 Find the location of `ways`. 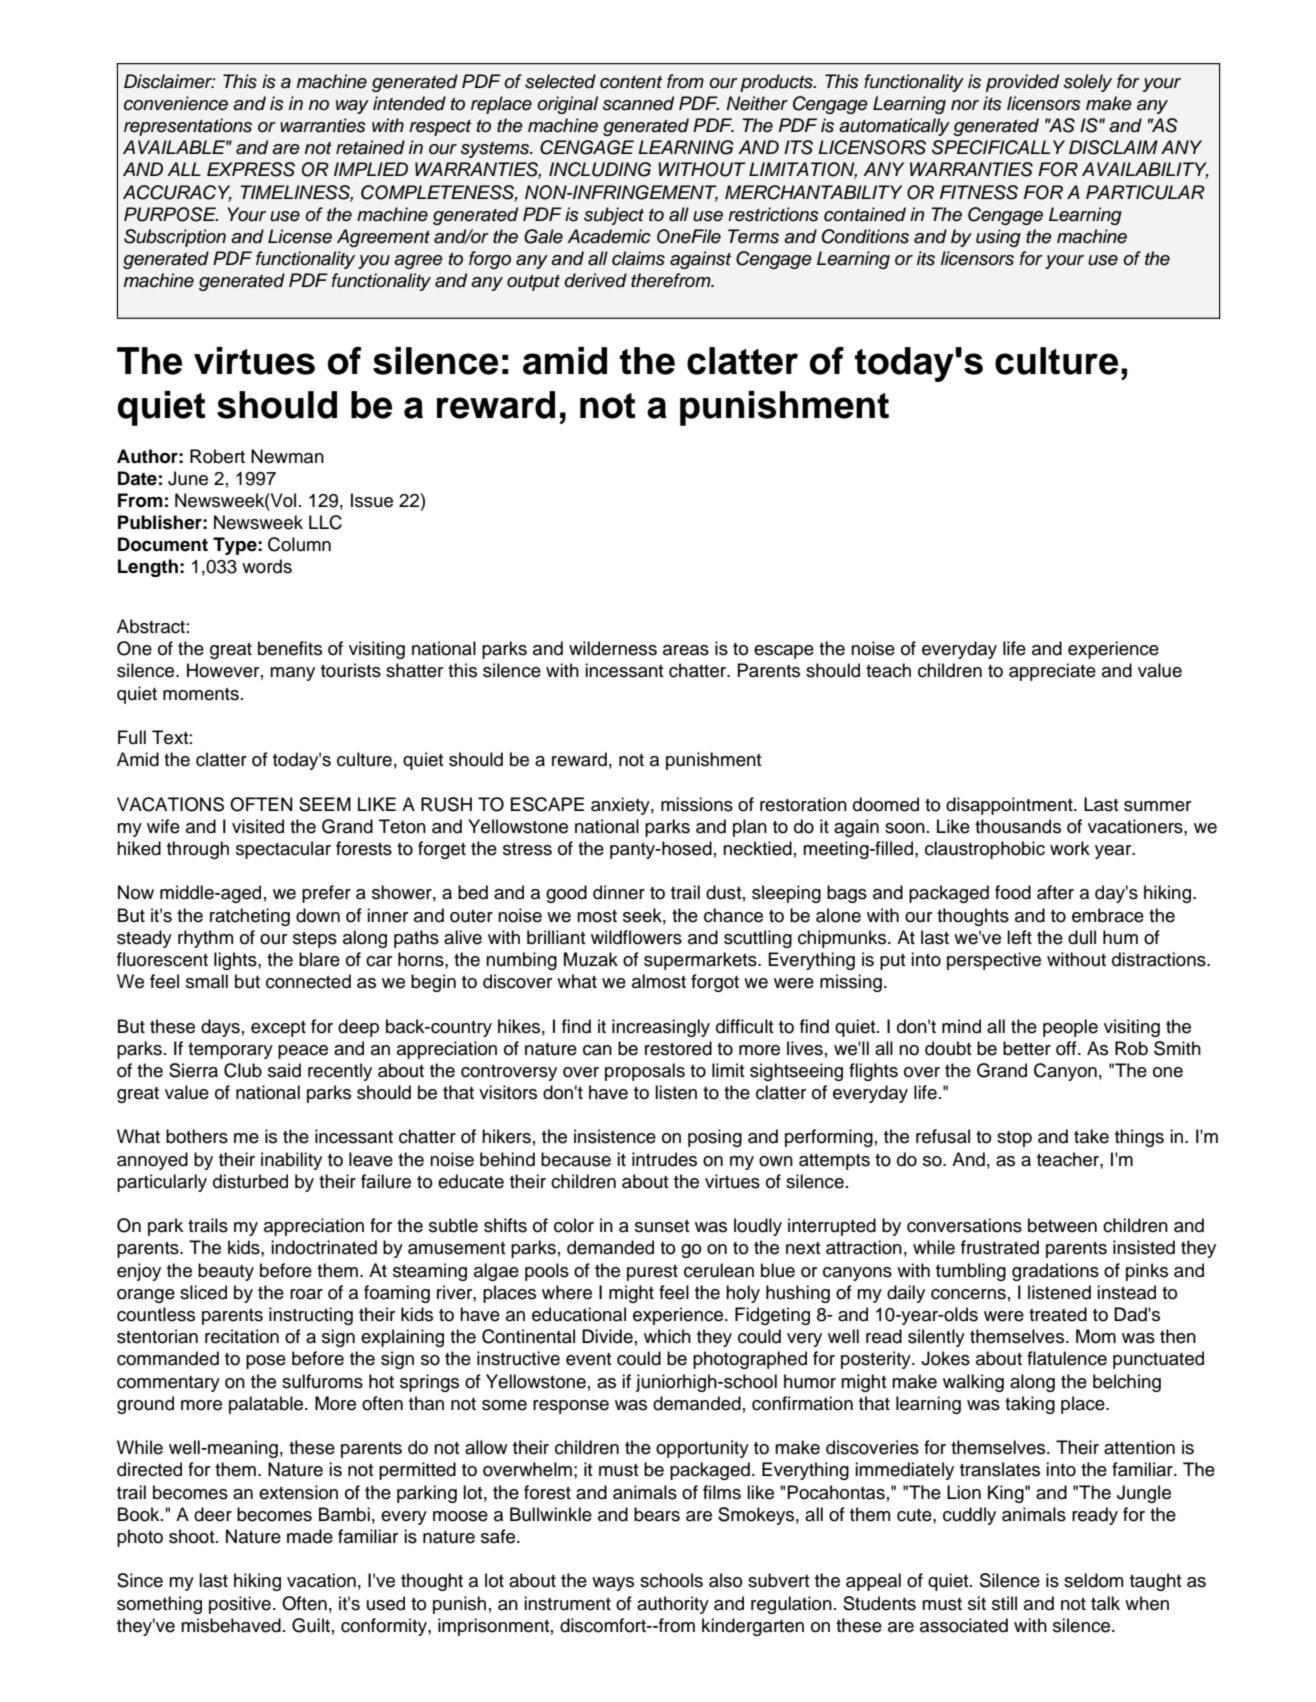

ways is located at coordinates (613, 1584).
